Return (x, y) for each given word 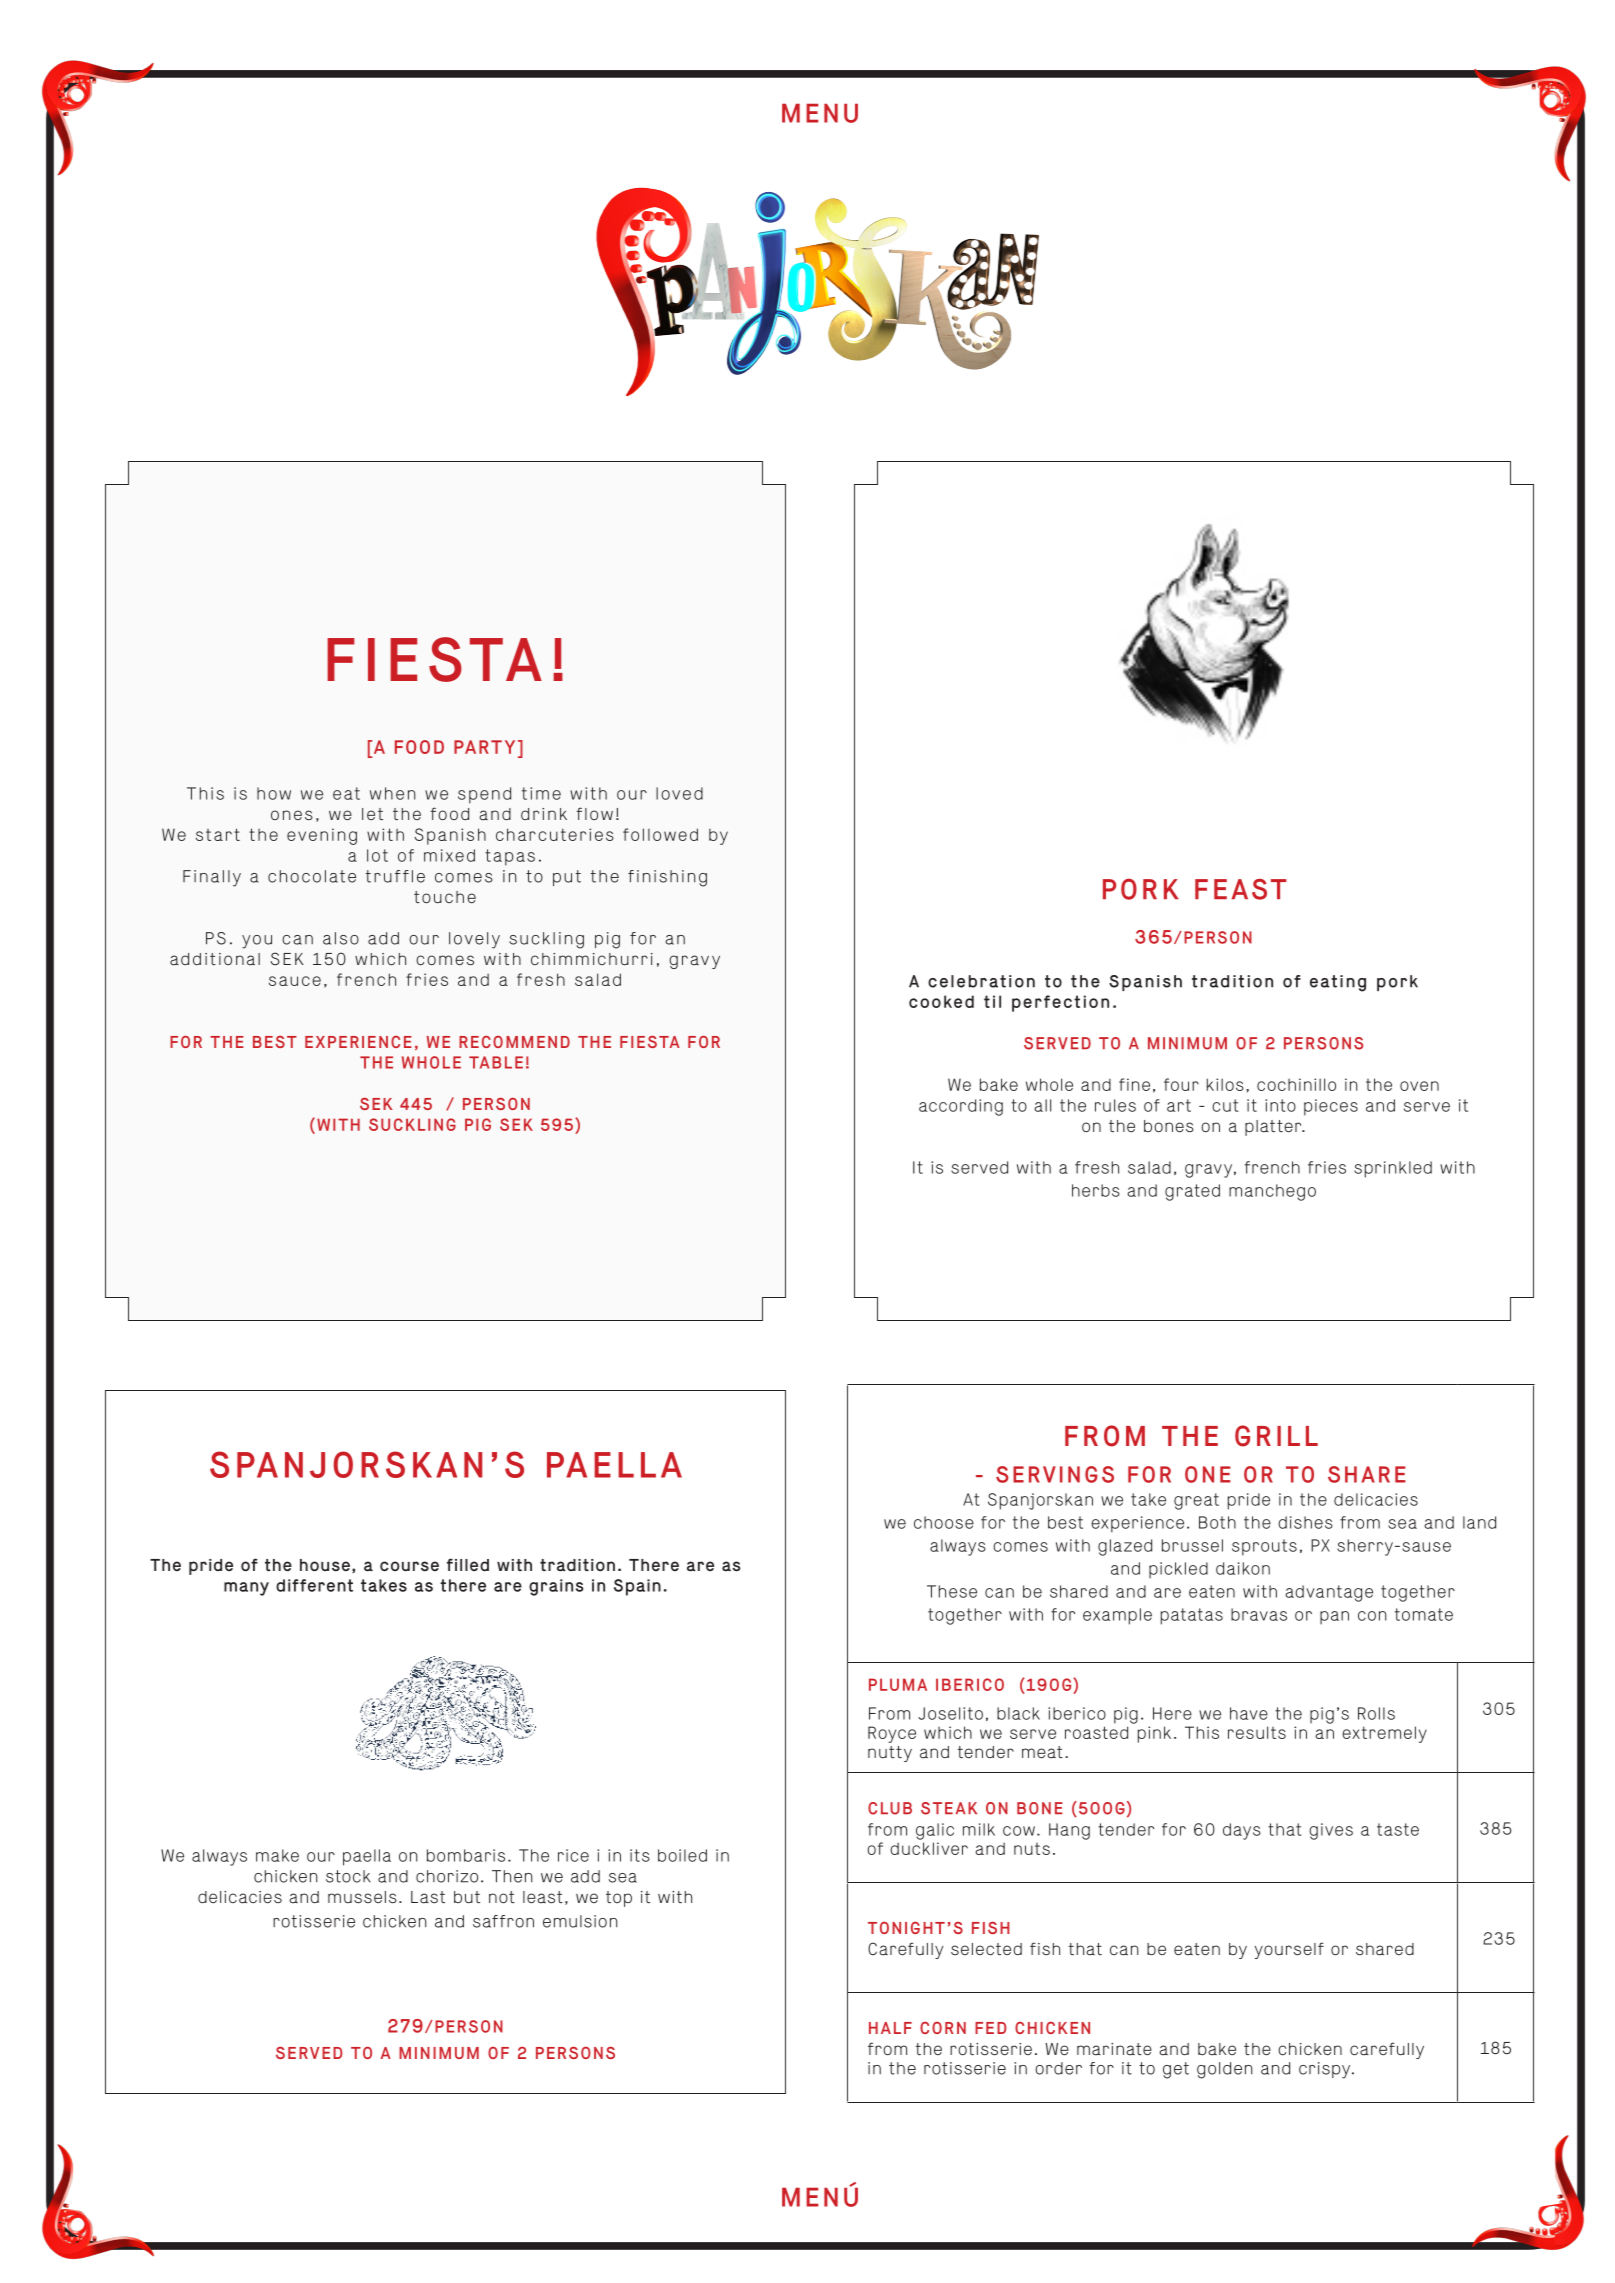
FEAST (1241, 889)
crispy (1326, 2070)
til (992, 1001)
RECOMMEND (514, 1042)
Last (428, 1897)
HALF (890, 2028)
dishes (1305, 1522)
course (409, 1566)
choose (944, 1522)
